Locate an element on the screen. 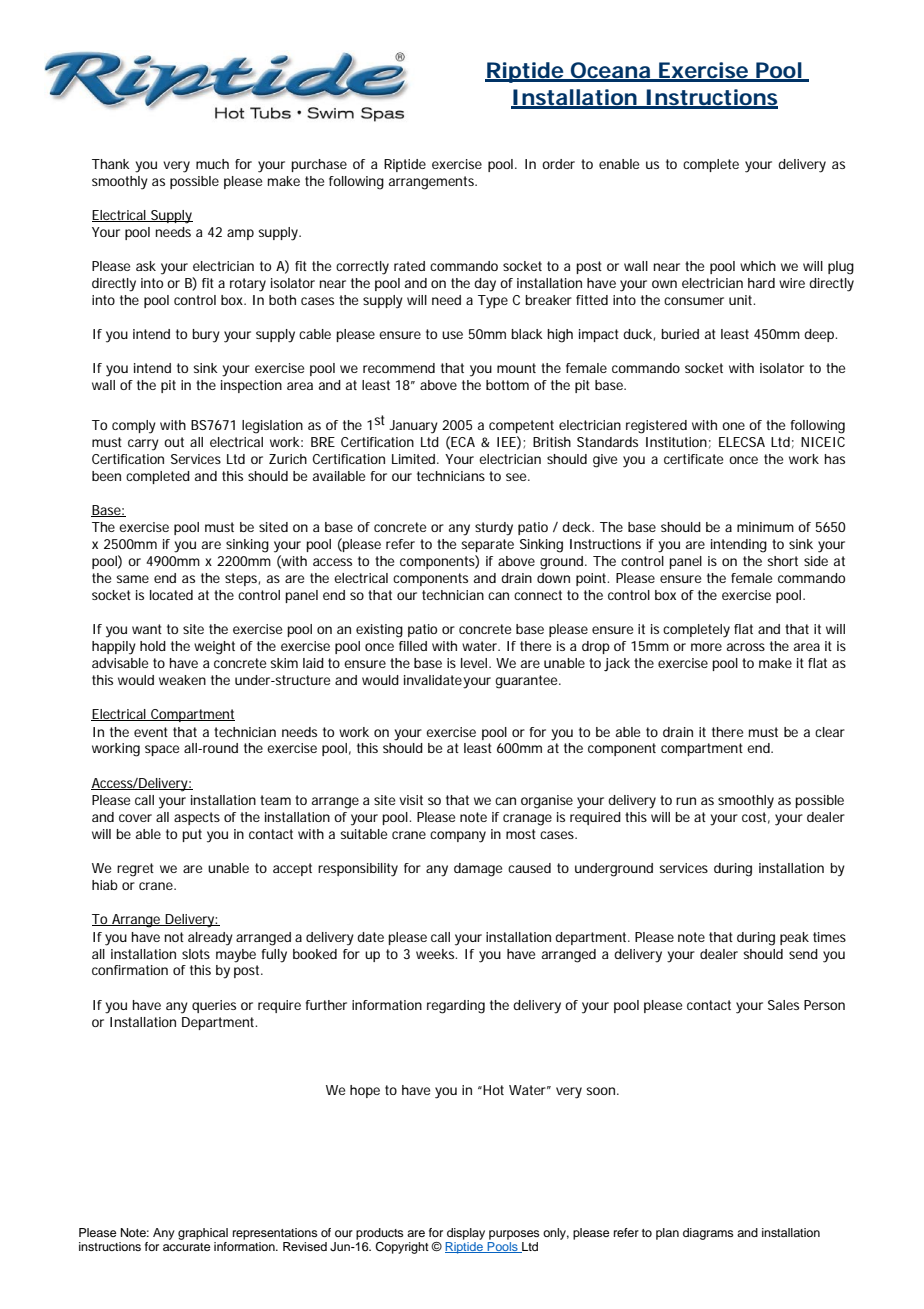 The height and width of the screenshot is (1309, 924). Oceana is located at coordinates (610, 71).
